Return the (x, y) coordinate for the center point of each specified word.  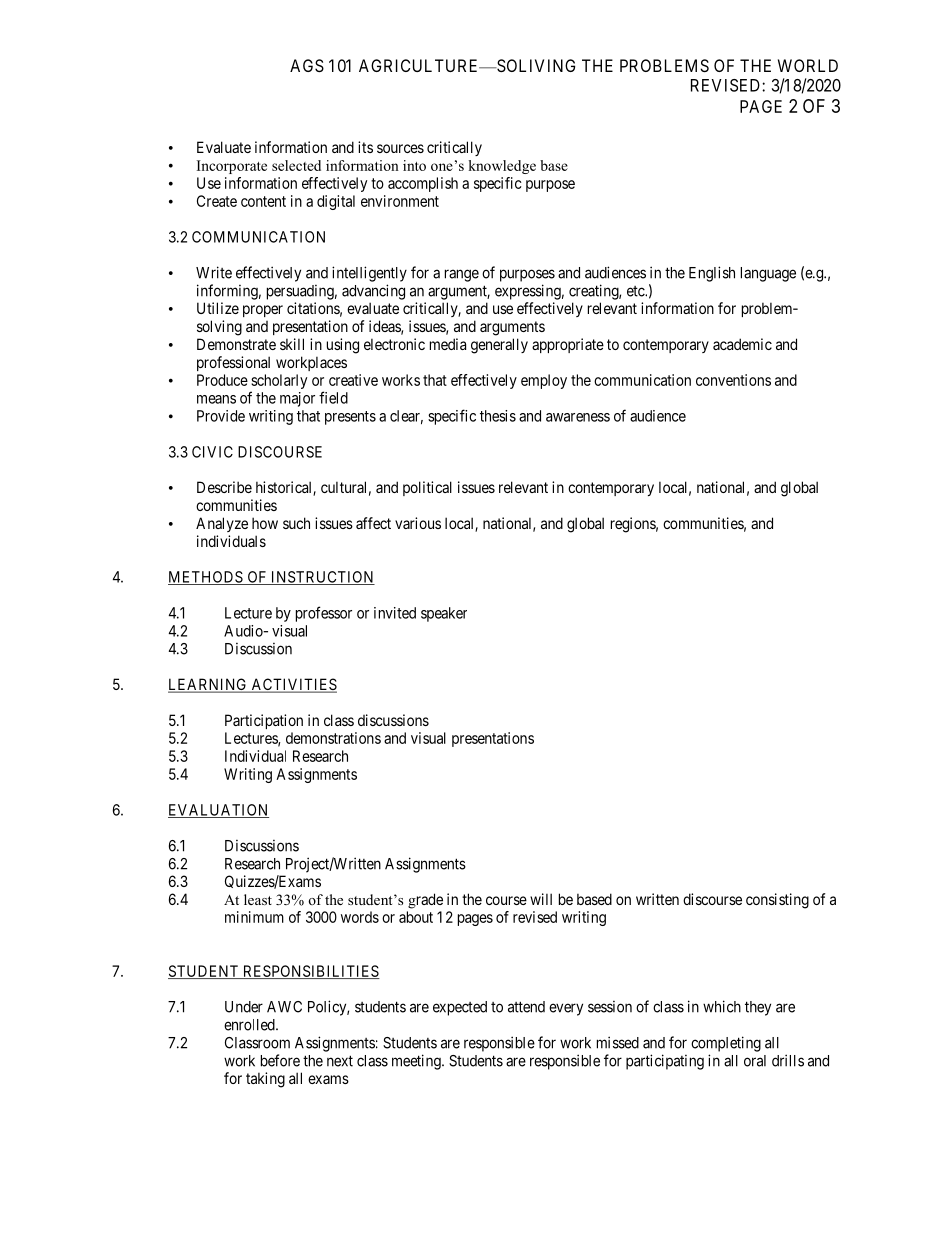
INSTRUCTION (322, 578)
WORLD (808, 65)
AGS (307, 65)
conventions (733, 380)
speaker (444, 614)
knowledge (502, 167)
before (280, 1060)
